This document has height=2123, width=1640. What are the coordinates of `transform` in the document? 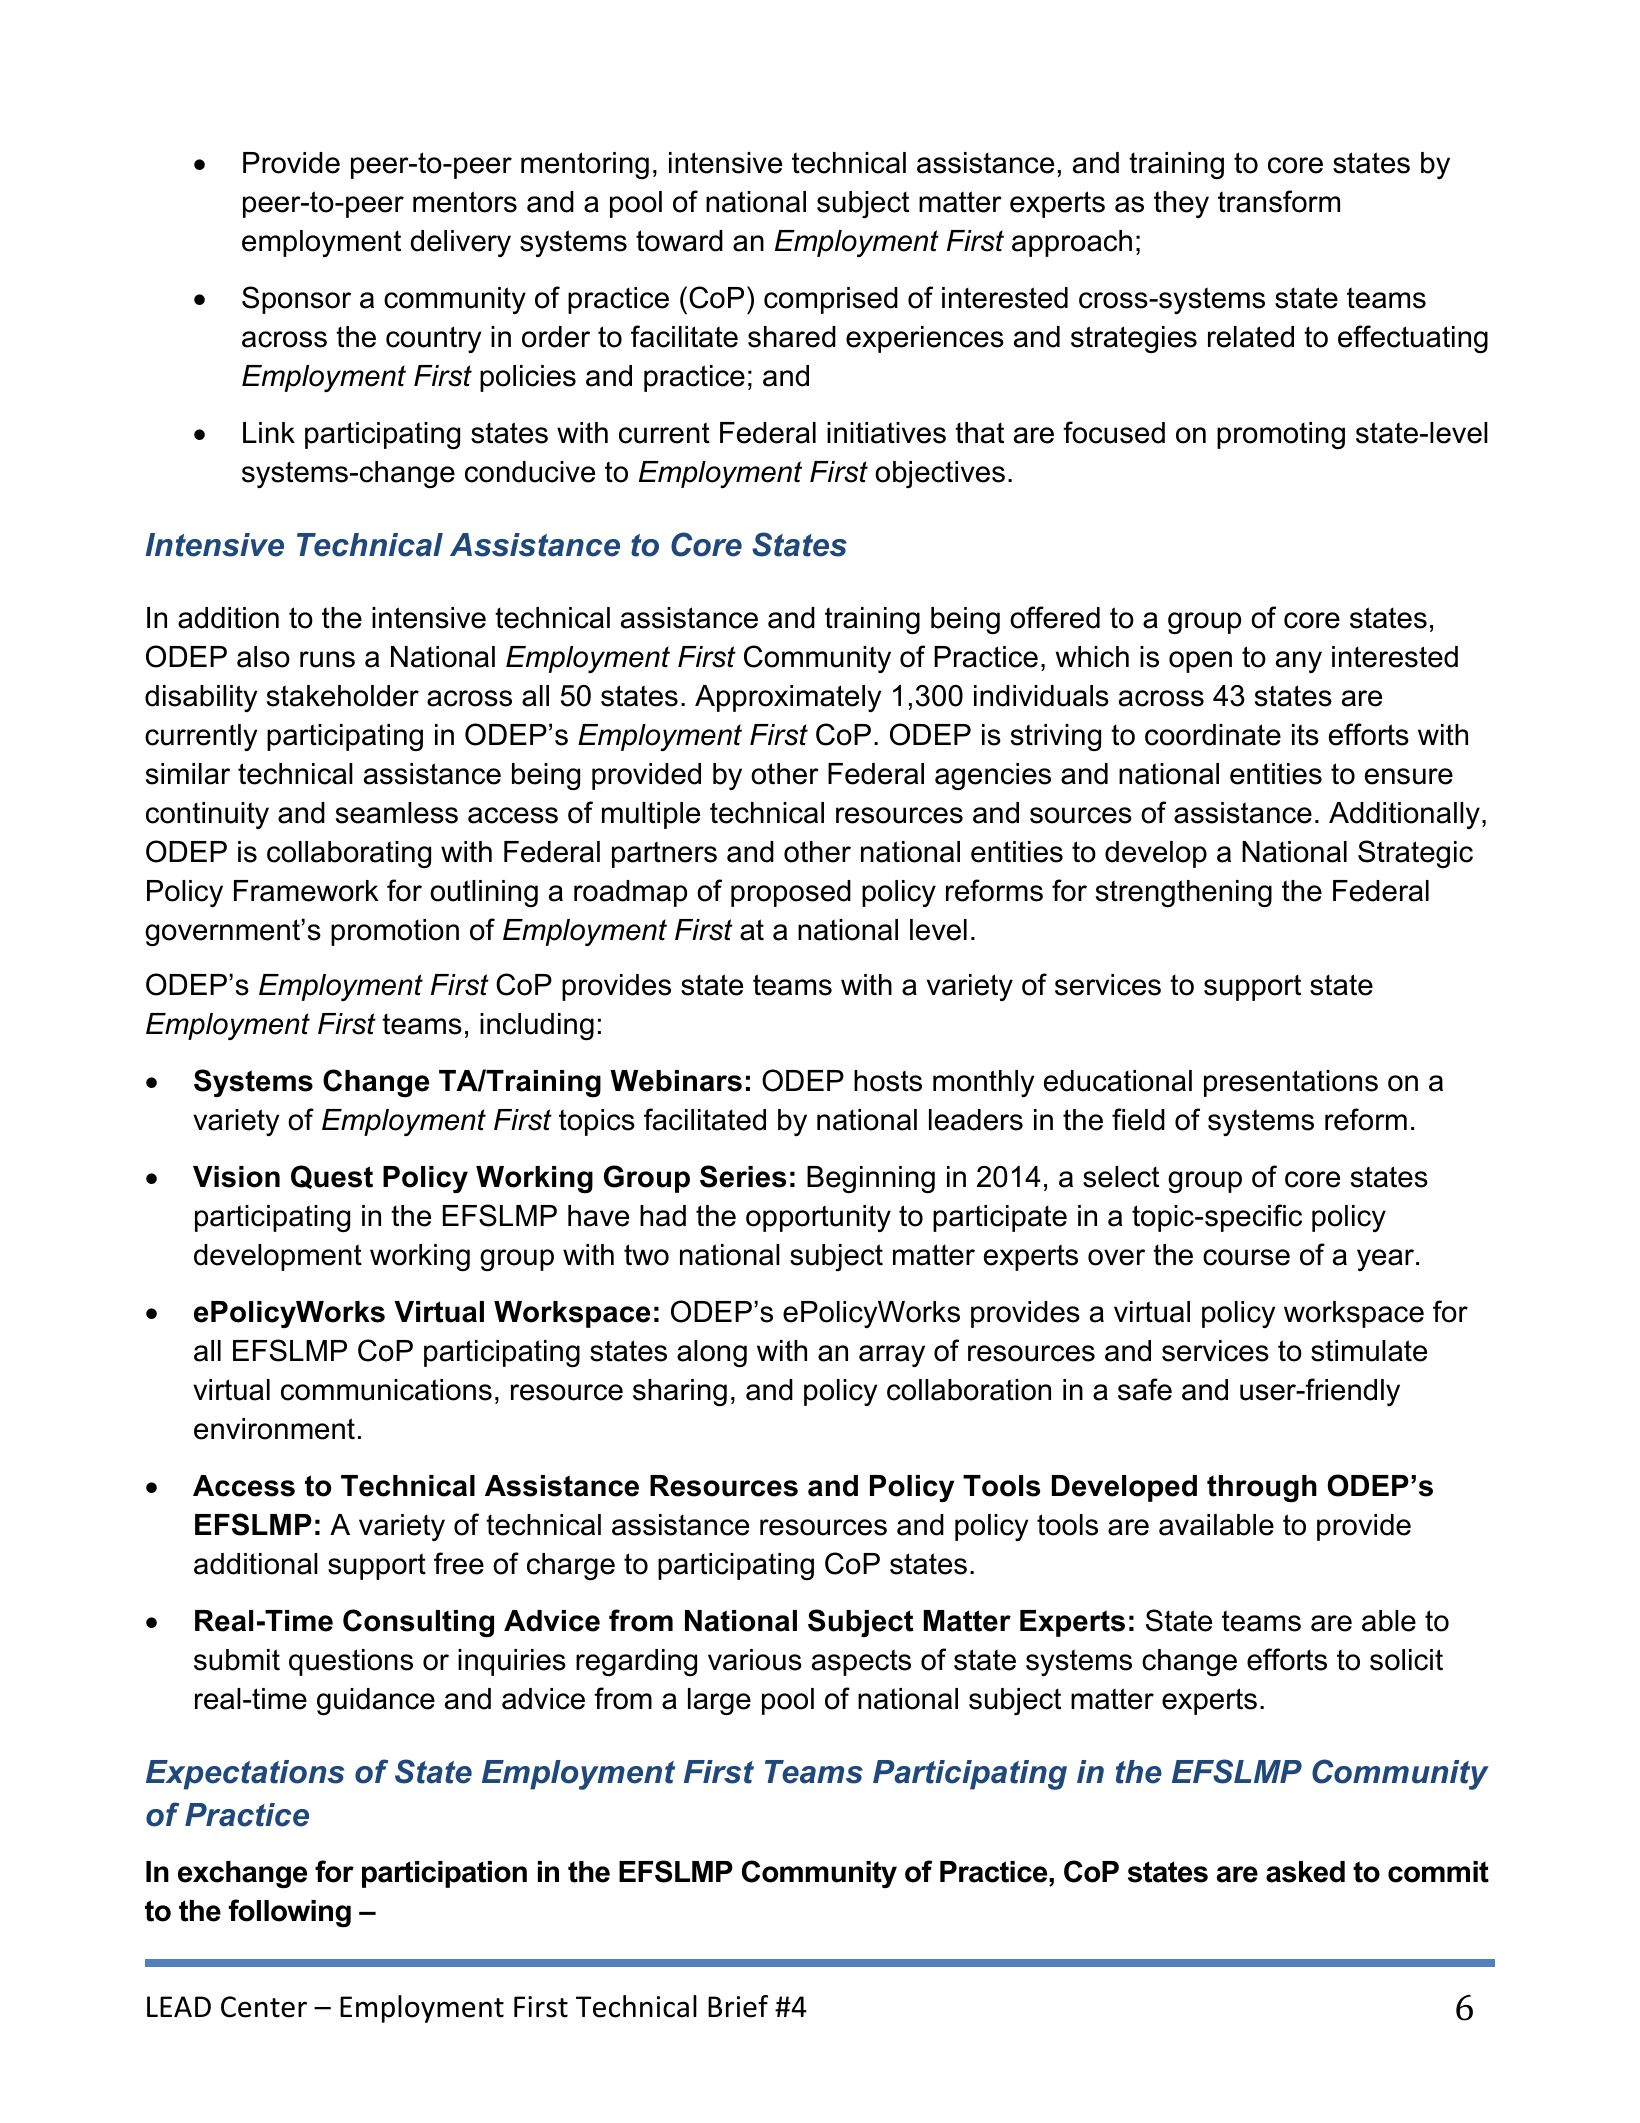 It's located at (1279, 201).
